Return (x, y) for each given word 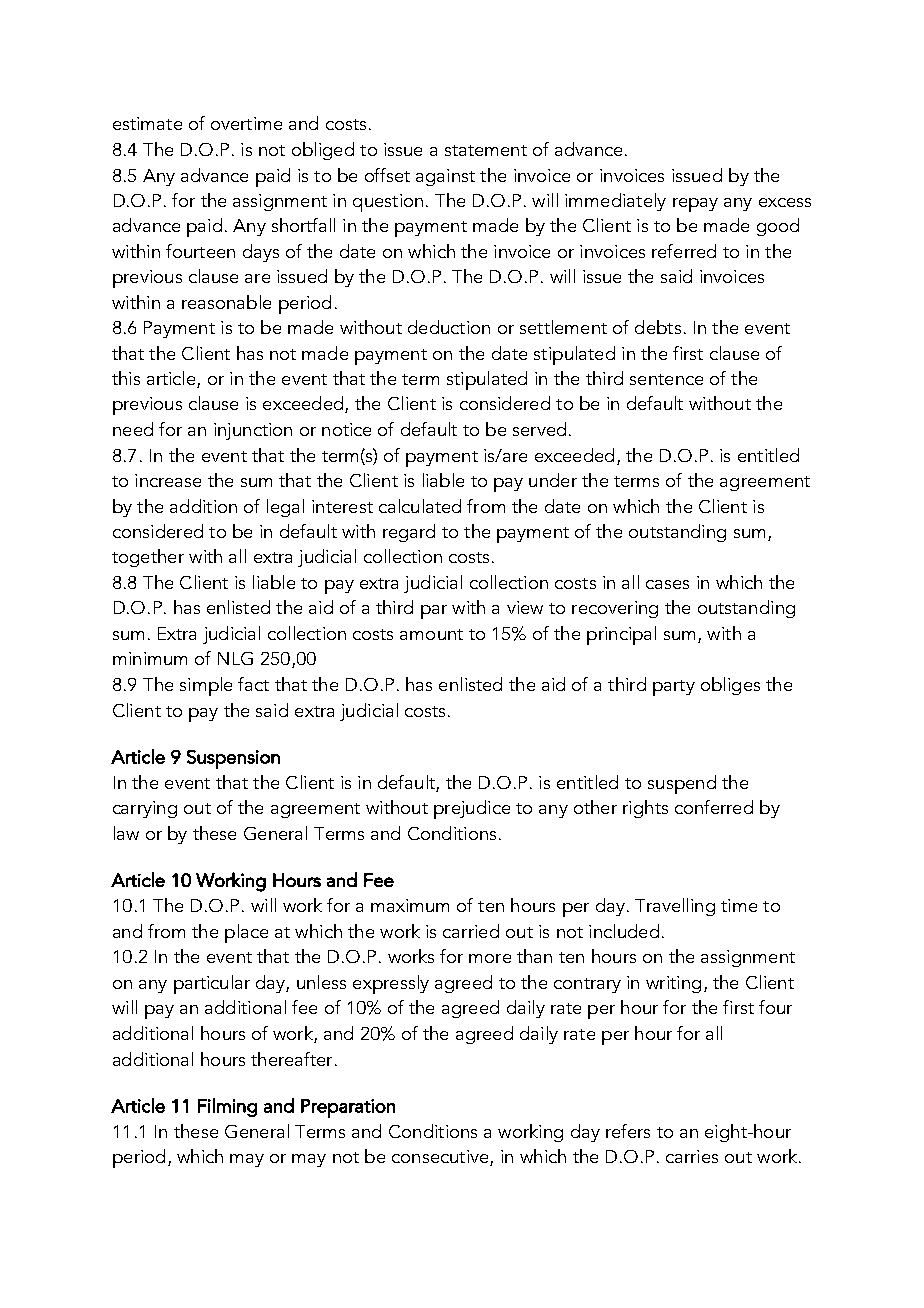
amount (431, 634)
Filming (227, 1107)
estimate (147, 123)
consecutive (441, 1158)
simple (206, 686)
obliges (730, 686)
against (445, 177)
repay (695, 205)
